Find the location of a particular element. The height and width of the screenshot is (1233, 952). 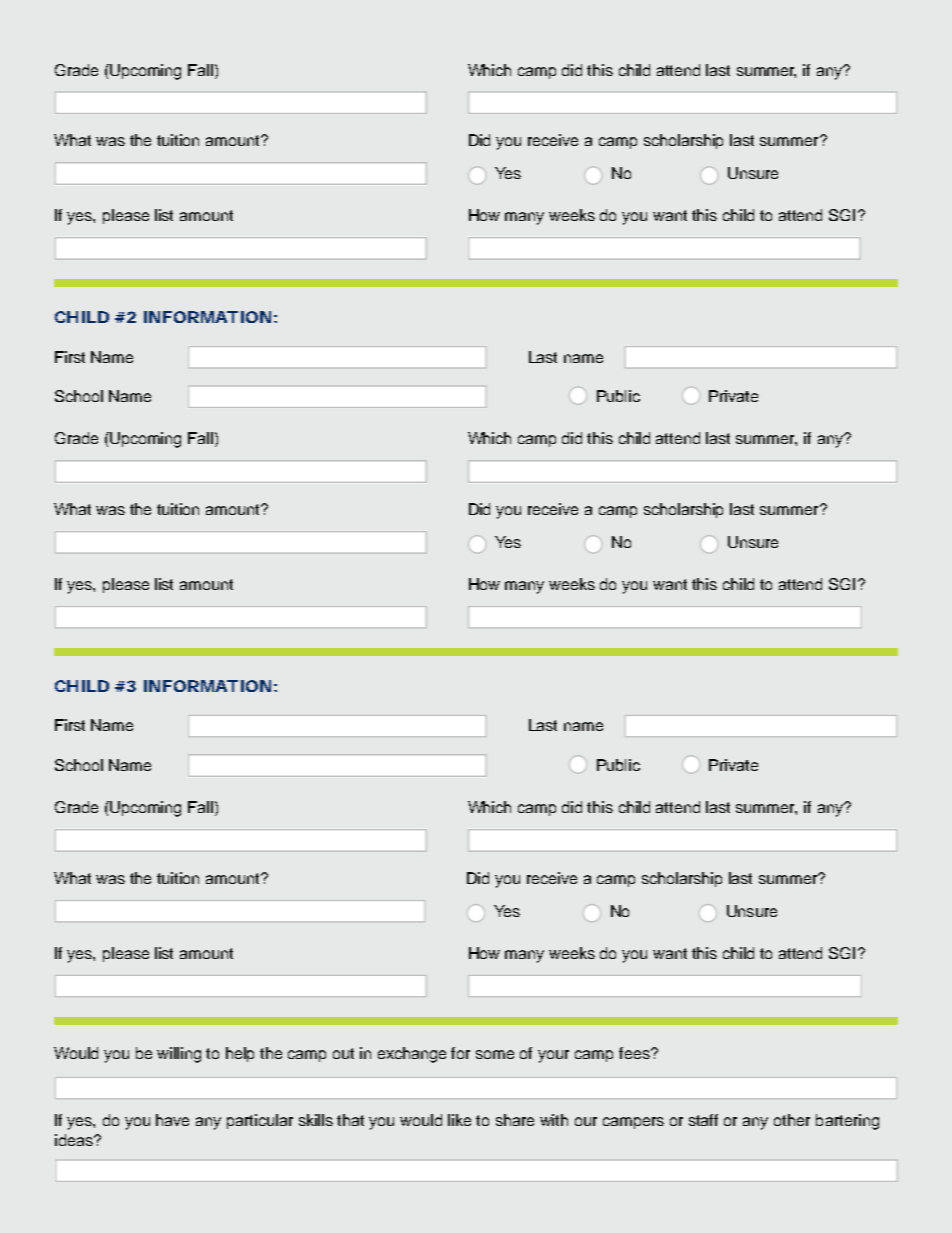

willing is located at coordinates (179, 1055).
